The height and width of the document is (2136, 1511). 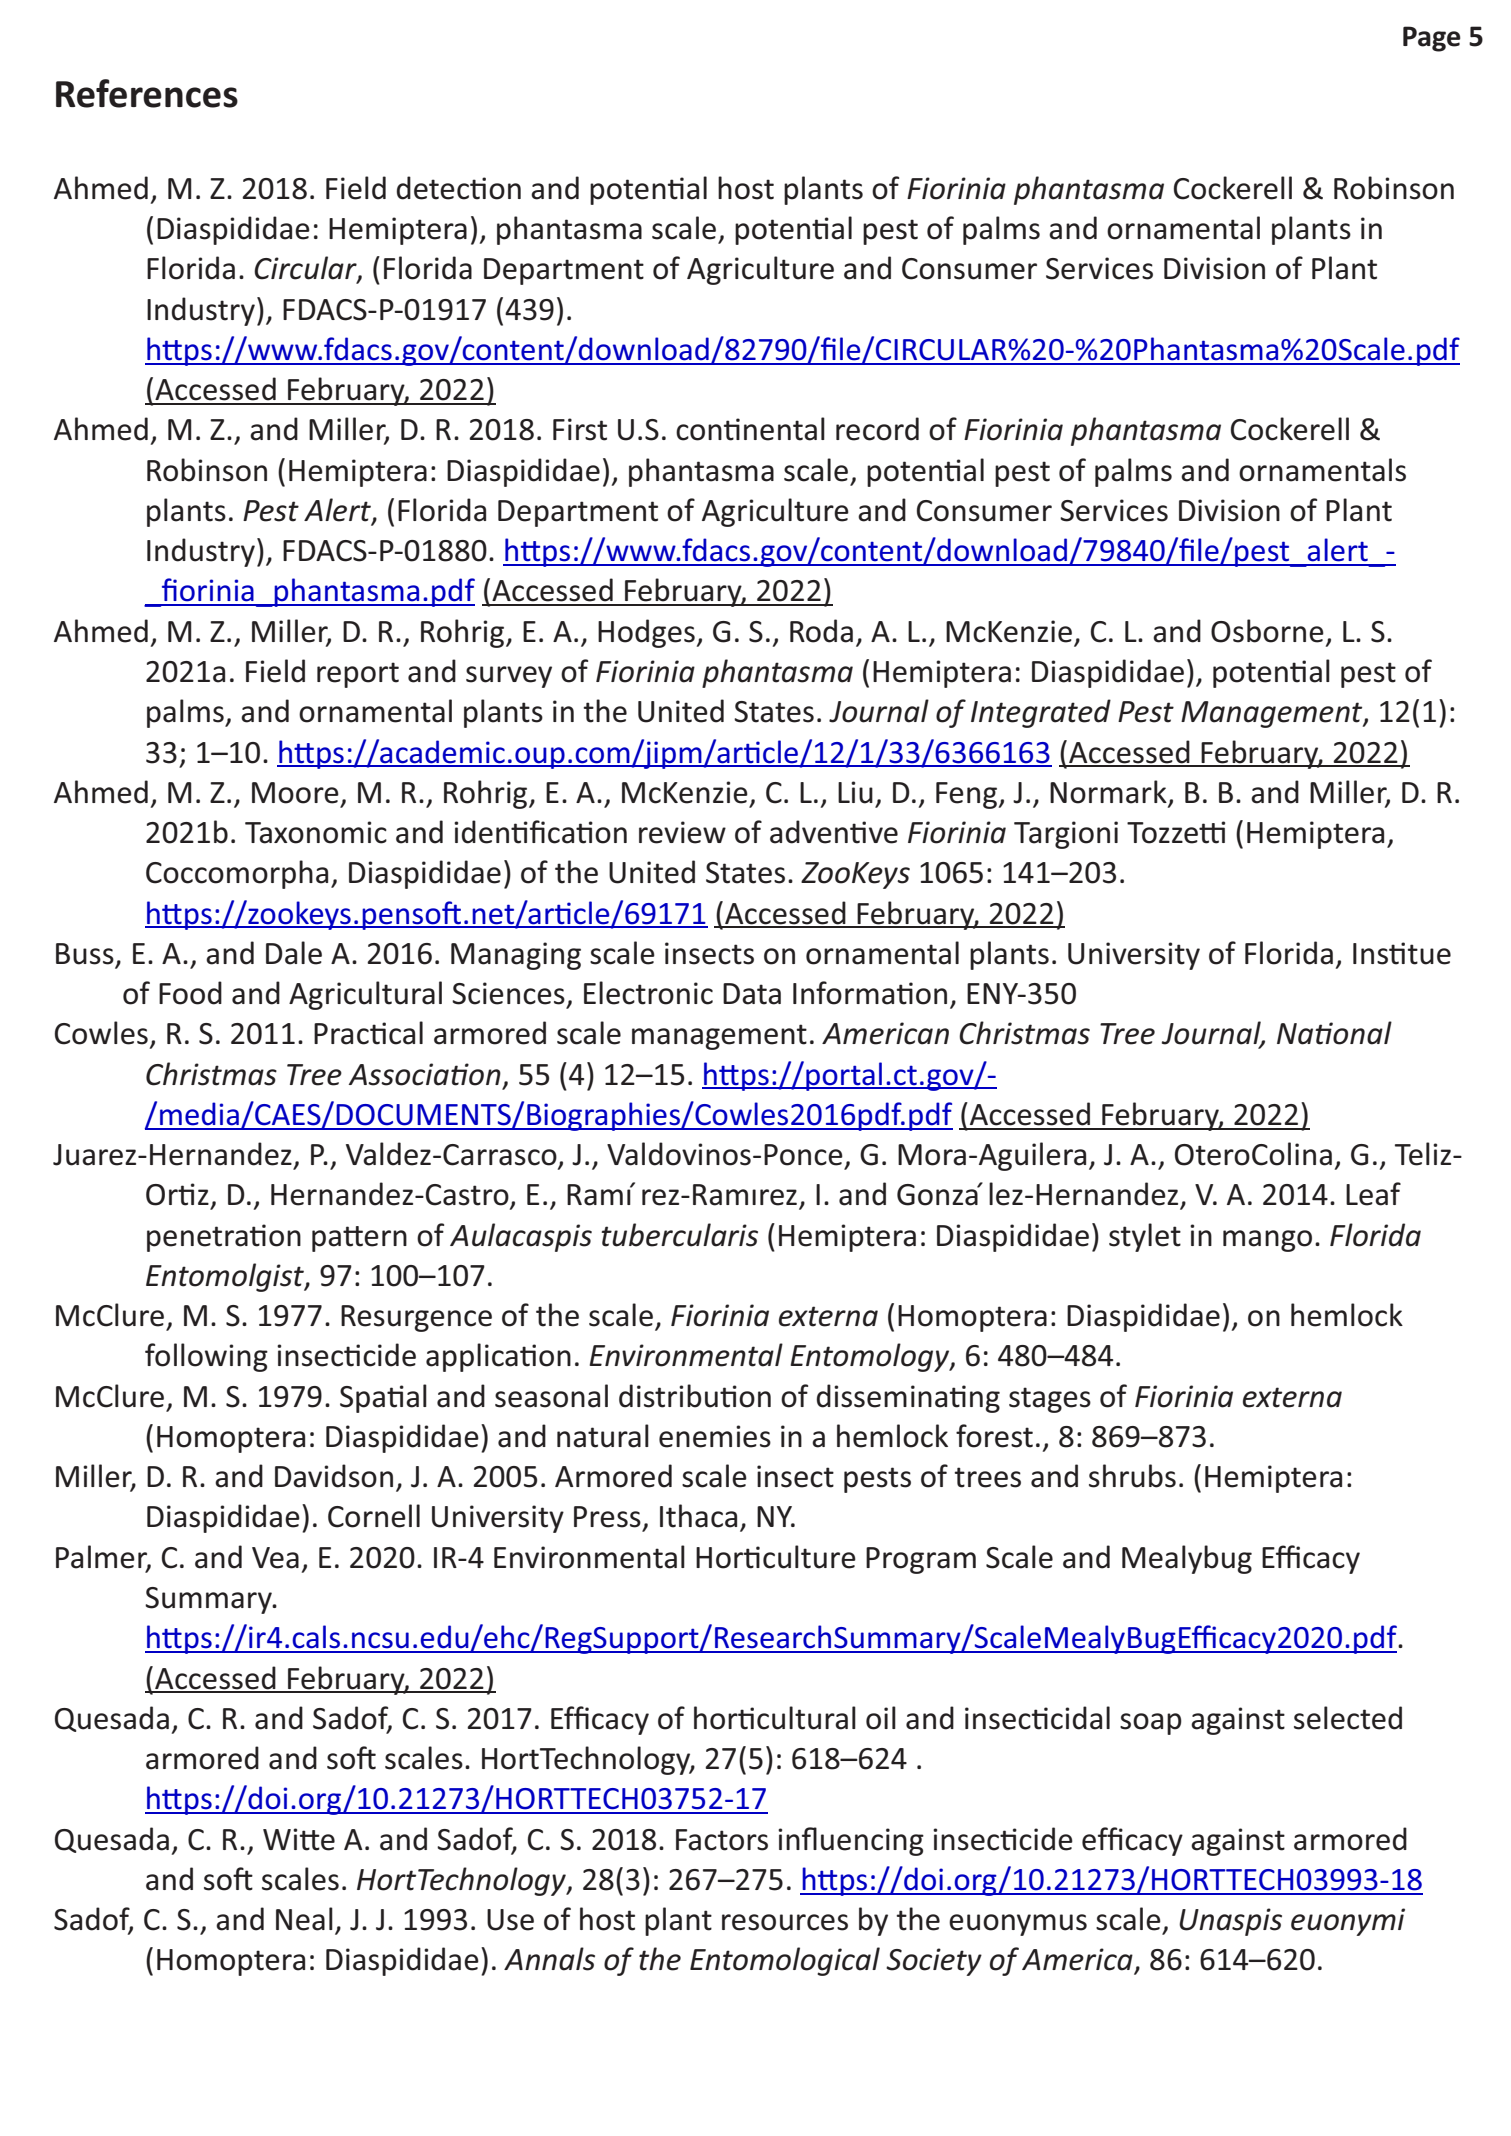 I want to click on References, so click(x=147, y=93).
